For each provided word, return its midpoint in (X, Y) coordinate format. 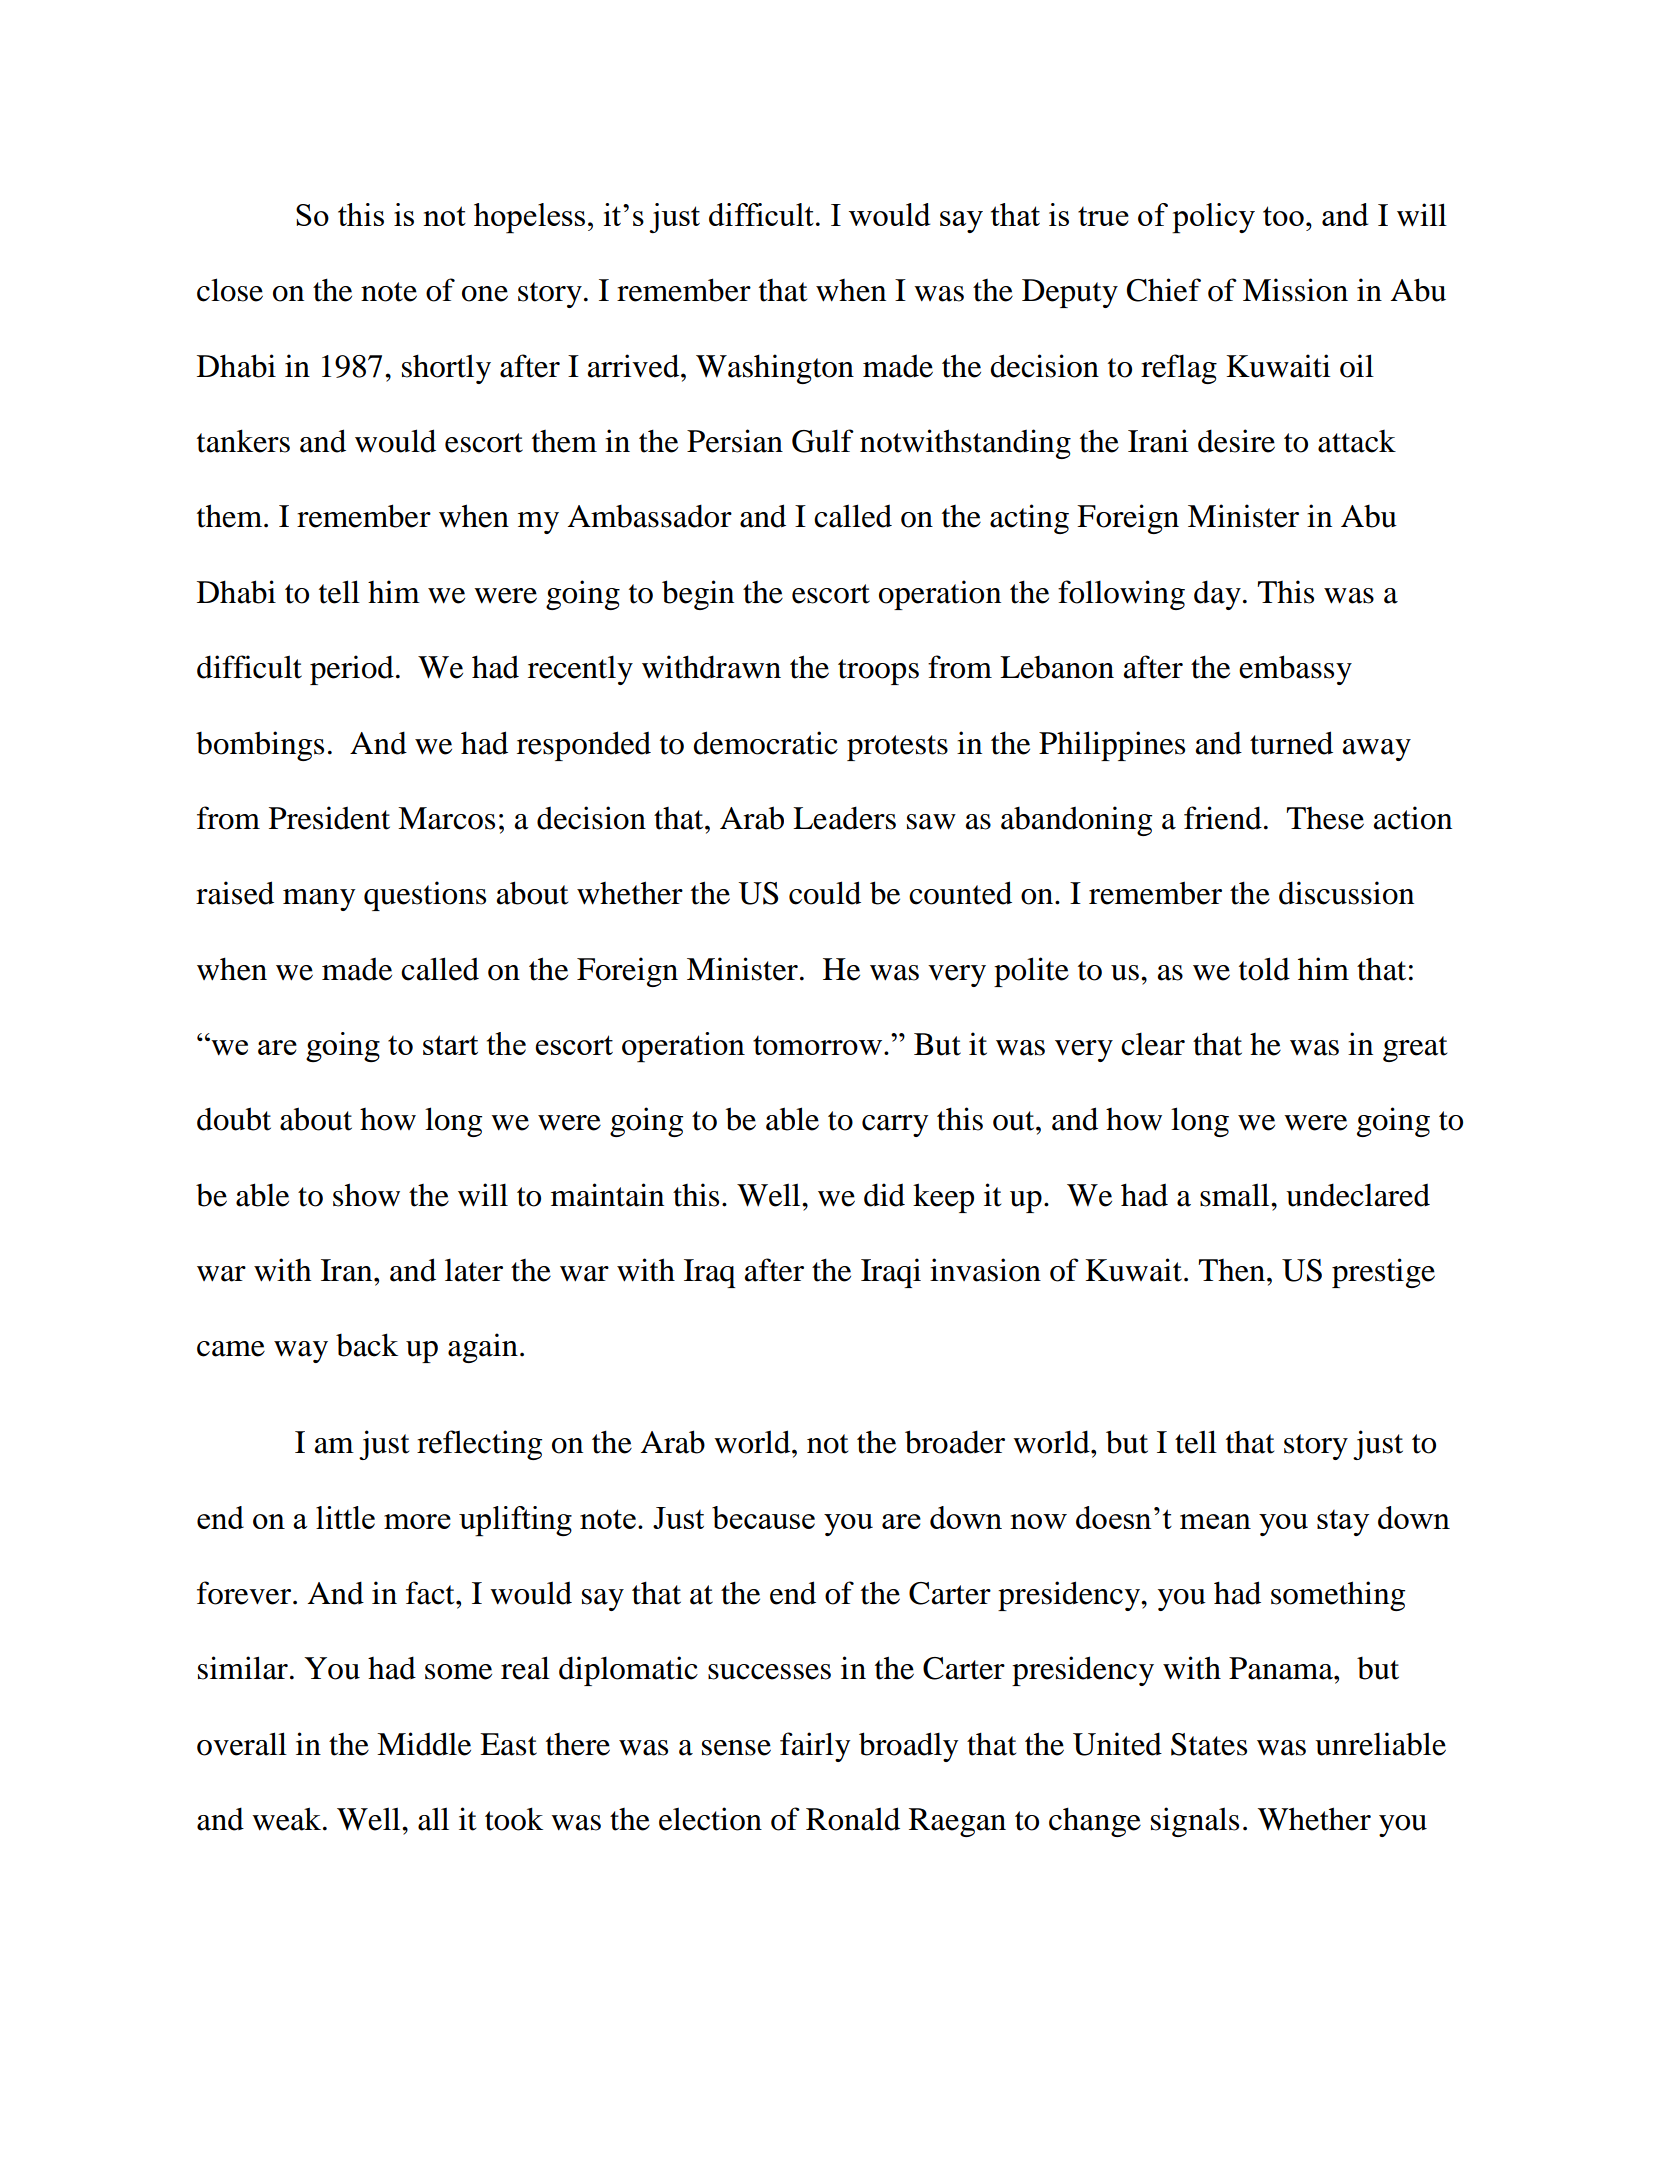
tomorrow (819, 1045)
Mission (1295, 290)
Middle (424, 1744)
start (450, 1045)
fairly (815, 1747)
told (1264, 969)
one (485, 294)
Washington (775, 369)
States (1209, 1744)
